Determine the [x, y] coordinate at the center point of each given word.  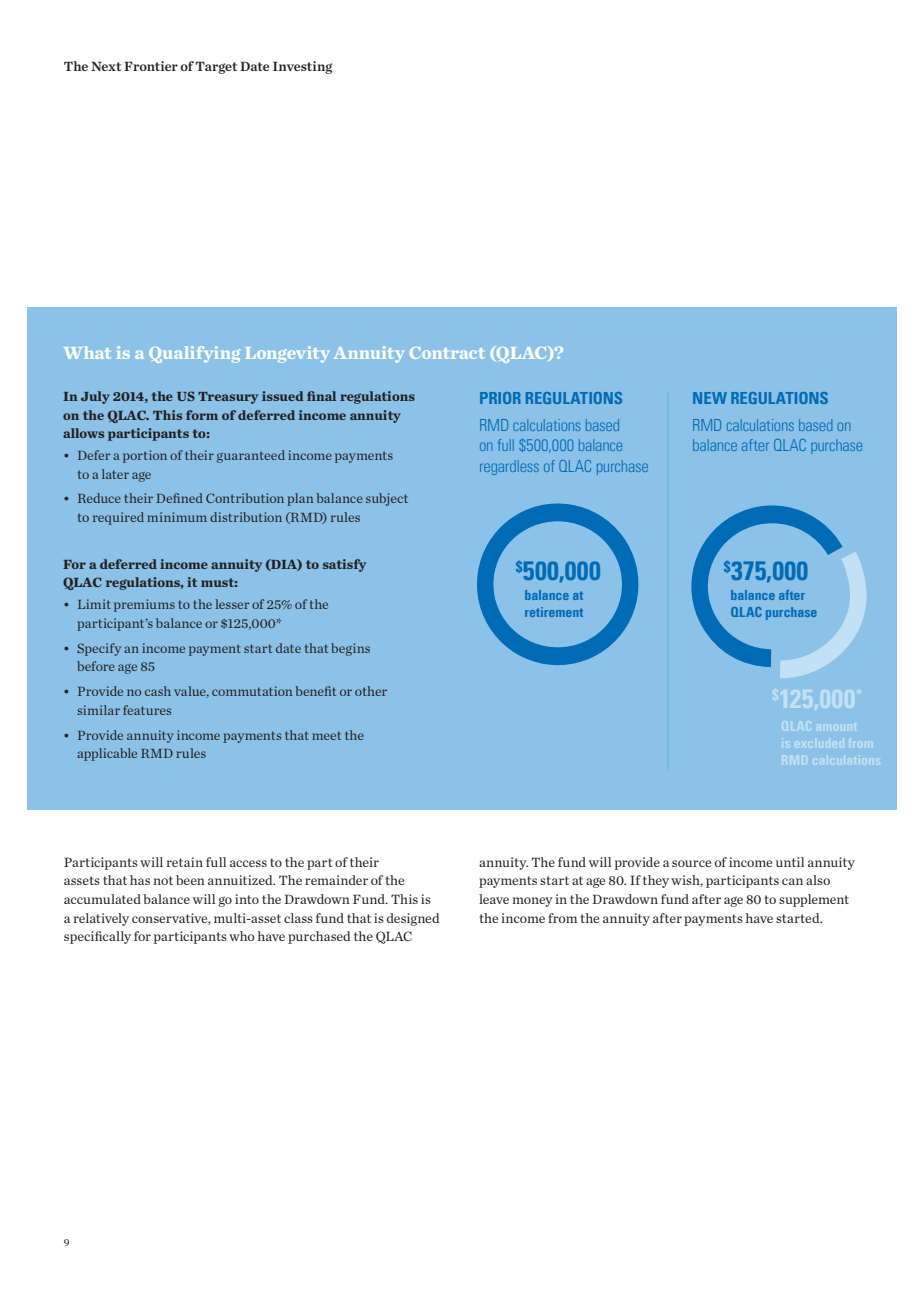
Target [216, 67]
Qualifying [194, 354]
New [710, 398]
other [371, 691]
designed [413, 919]
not [163, 880]
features [147, 710]
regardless [509, 467]
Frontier [151, 66]
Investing [303, 67]
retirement [554, 612]
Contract [447, 353]
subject [387, 499]
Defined [179, 498]
